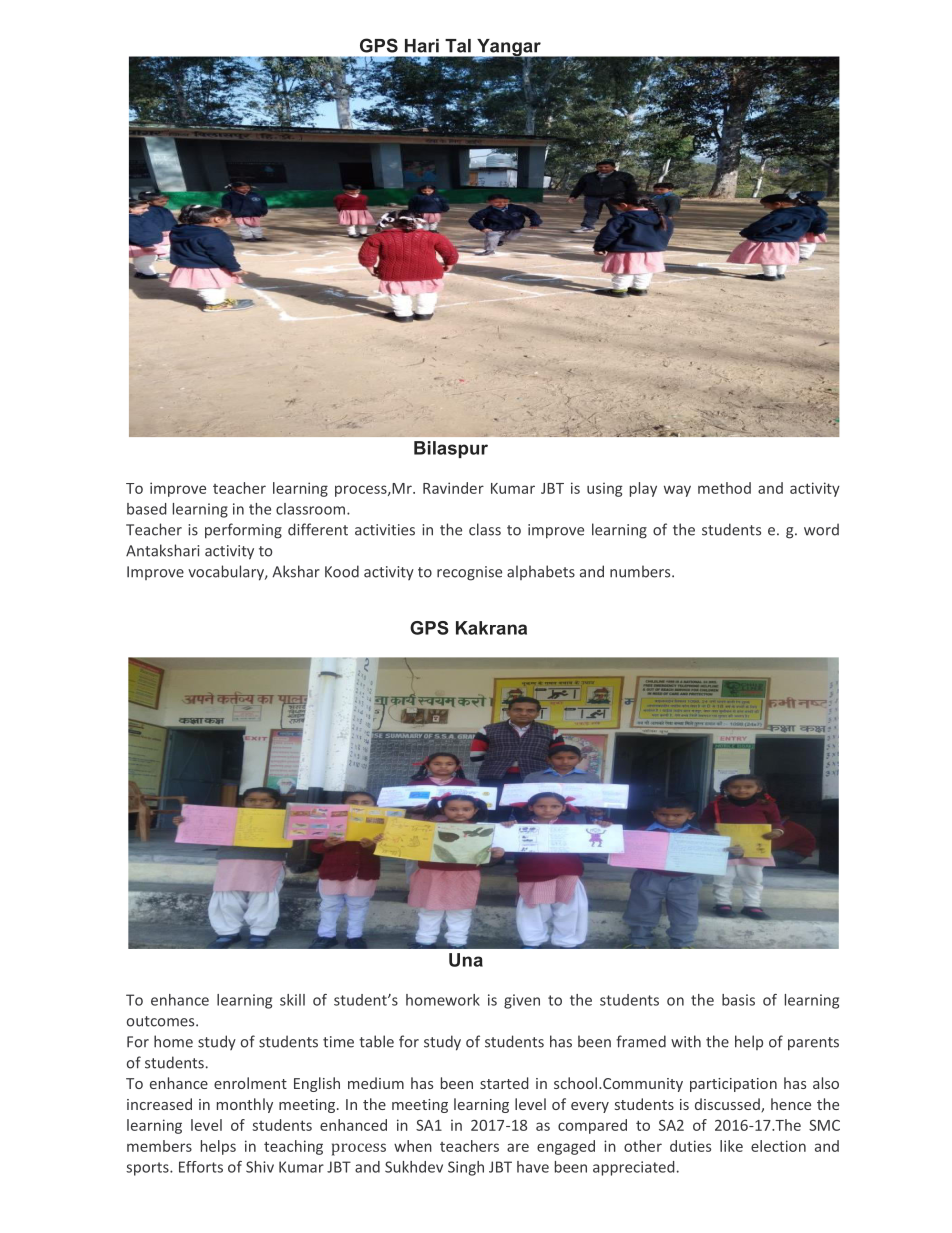 The width and height of the screenshot is (952, 1233). I want to click on monthly, so click(245, 1105).
